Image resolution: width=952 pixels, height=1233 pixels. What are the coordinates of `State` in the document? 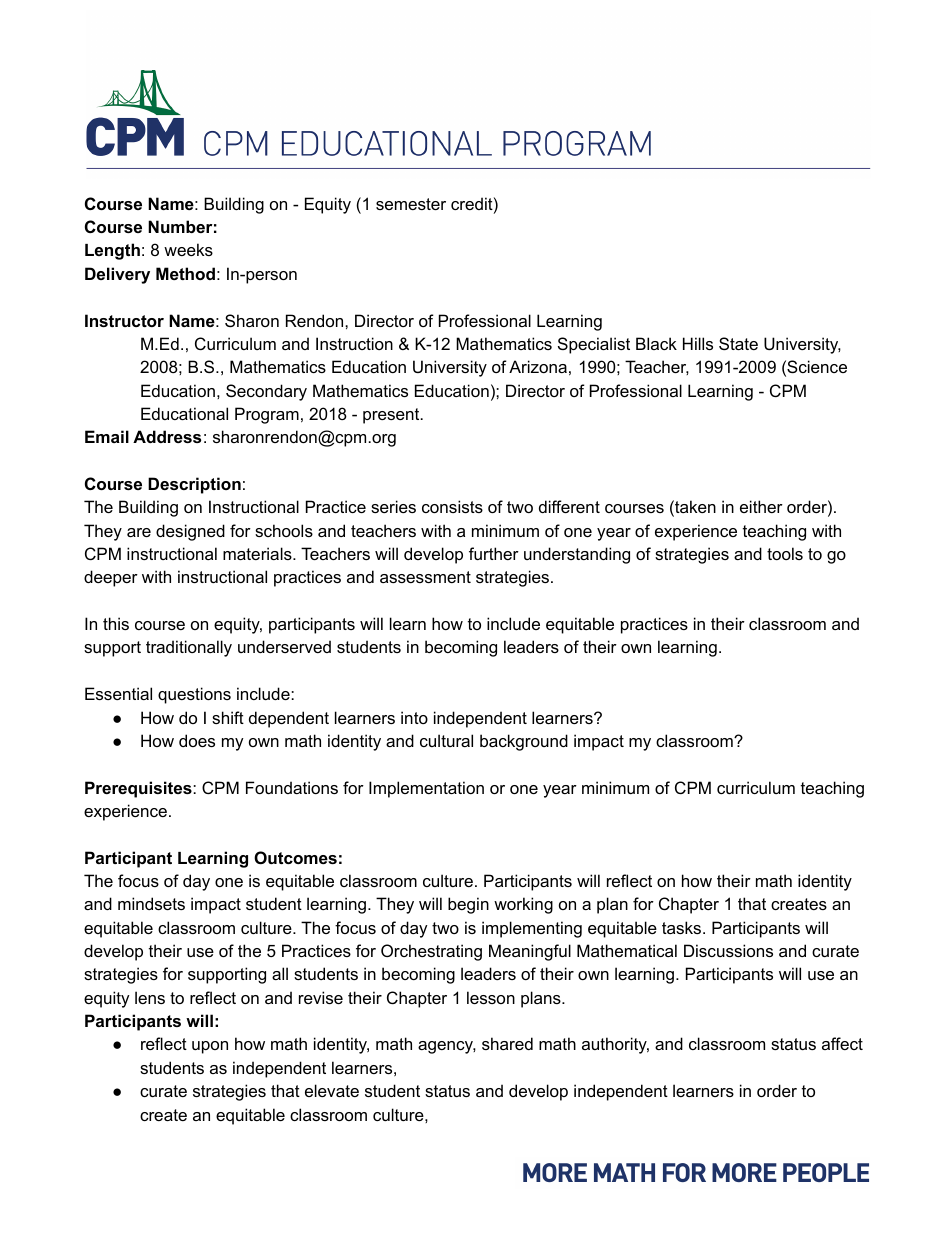 It's located at (738, 343).
